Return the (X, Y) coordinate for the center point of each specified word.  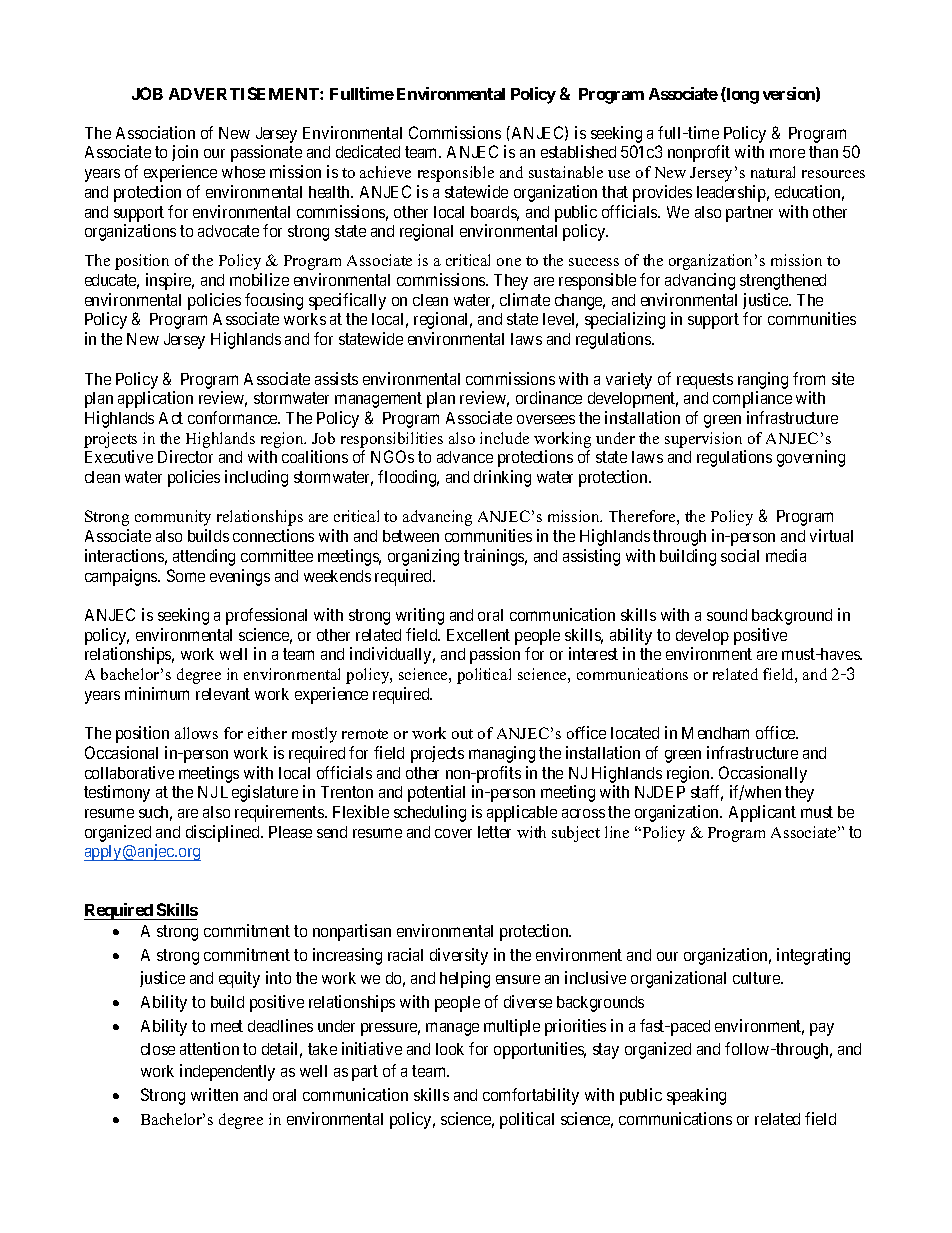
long (742, 95)
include (504, 438)
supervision (703, 440)
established (578, 151)
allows (196, 733)
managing (502, 754)
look (450, 1049)
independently (227, 1072)
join (185, 153)
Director (185, 456)
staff (707, 793)
